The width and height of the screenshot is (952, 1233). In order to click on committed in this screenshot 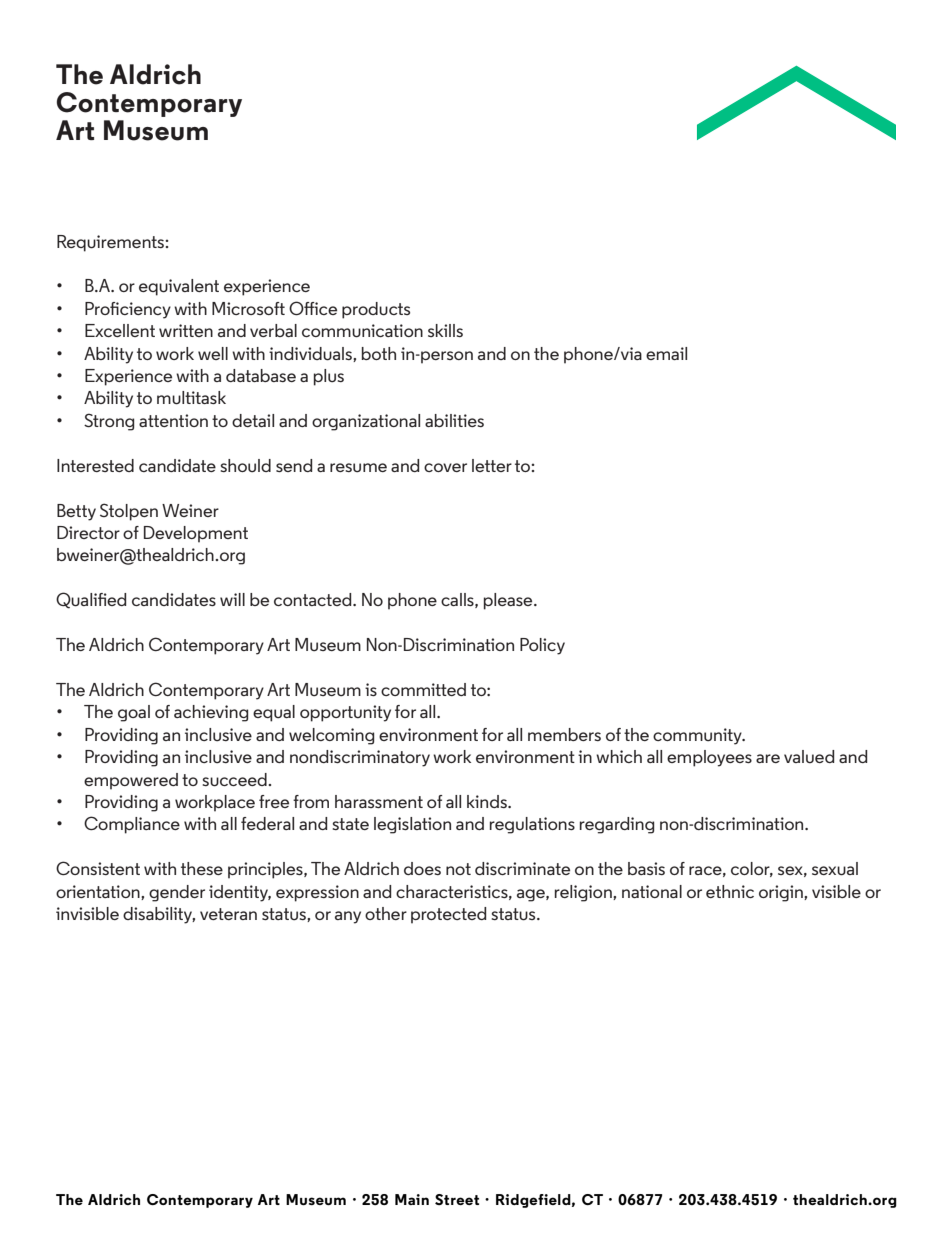, I will do `click(423, 689)`.
